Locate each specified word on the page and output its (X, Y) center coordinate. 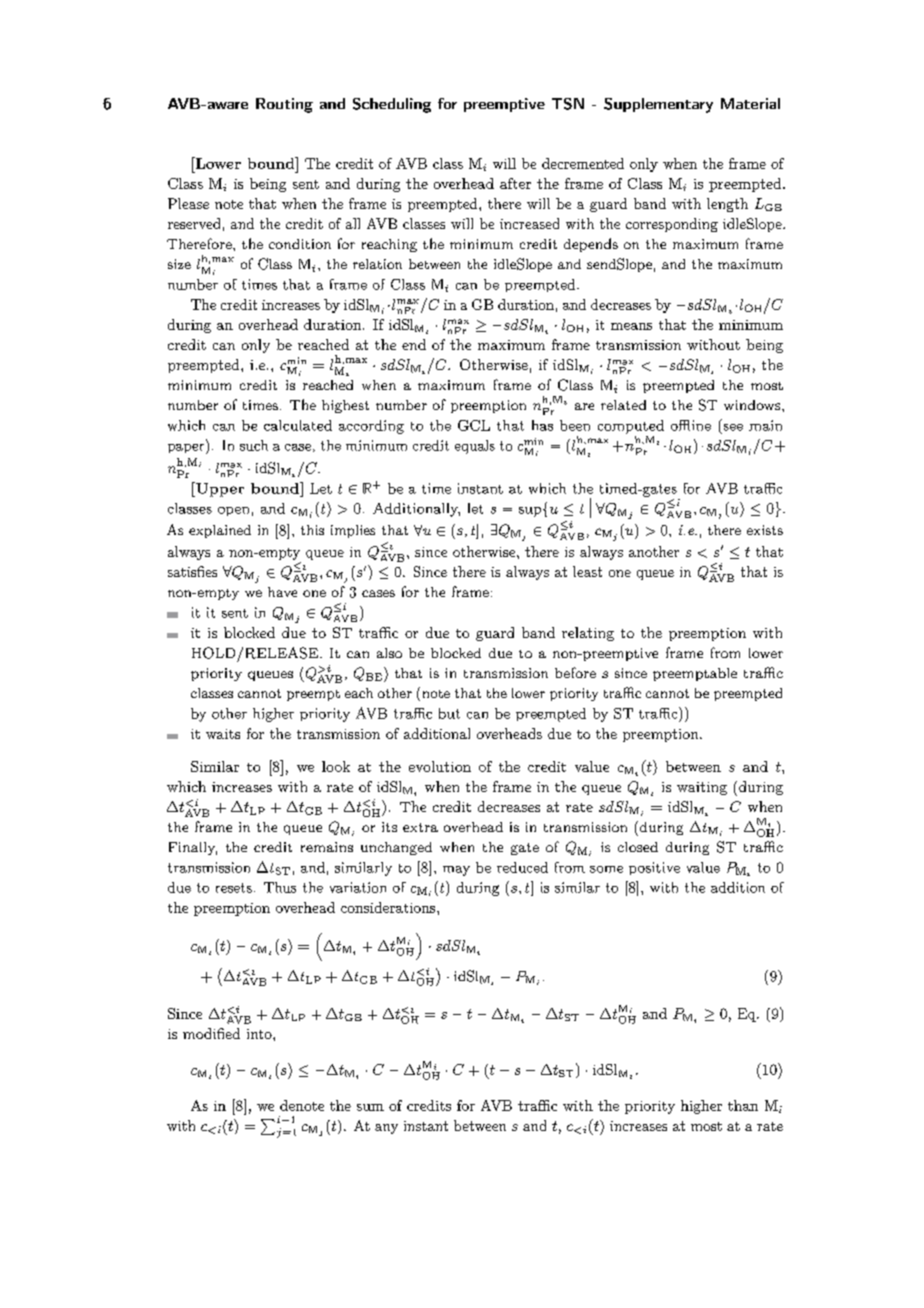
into (260, 1034)
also (389, 653)
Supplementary (658, 105)
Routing (284, 105)
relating (588, 634)
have (282, 592)
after (515, 183)
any (386, 1129)
